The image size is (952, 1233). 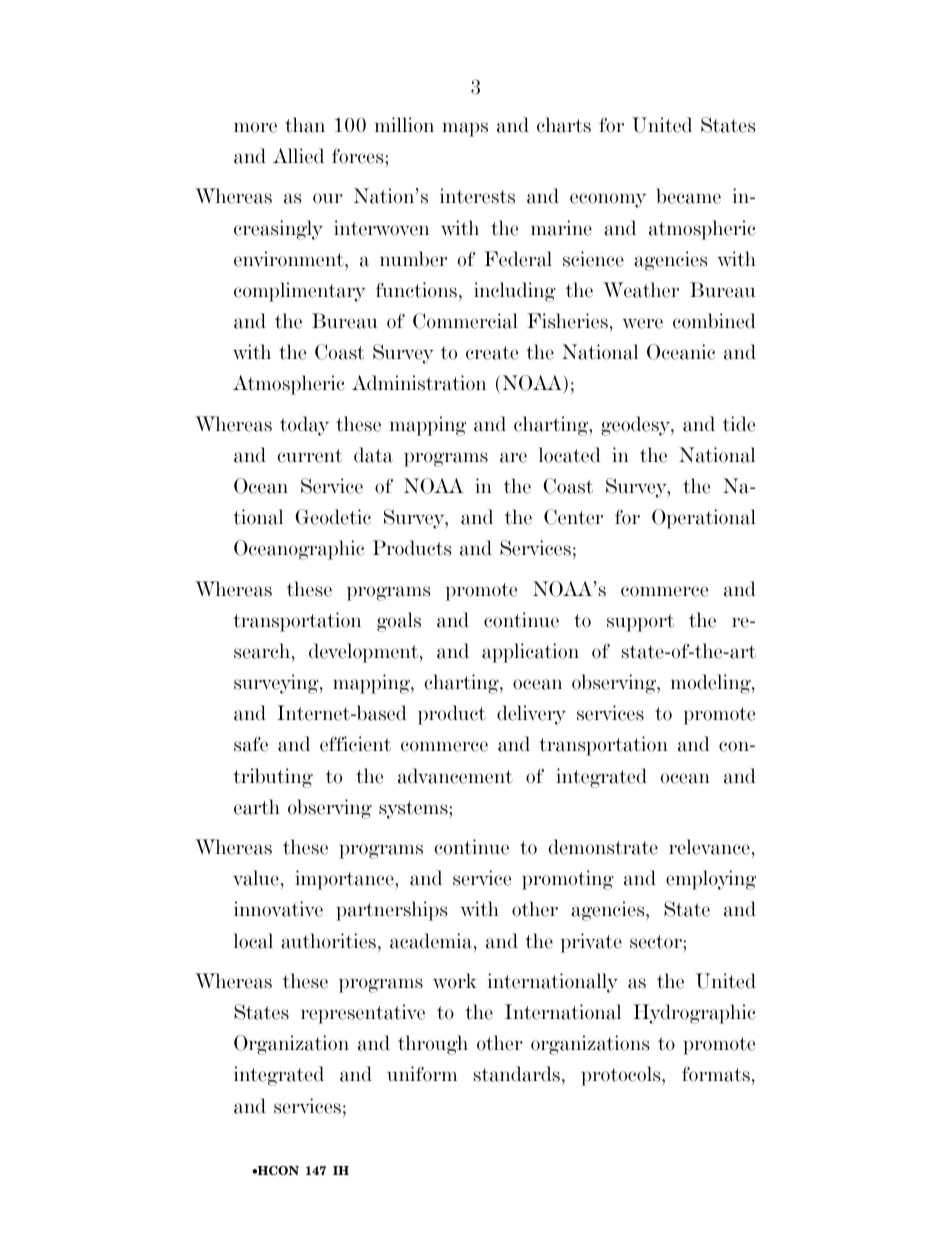 What do you see at coordinates (640, 623) in the page?
I see `support` at bounding box center [640, 623].
